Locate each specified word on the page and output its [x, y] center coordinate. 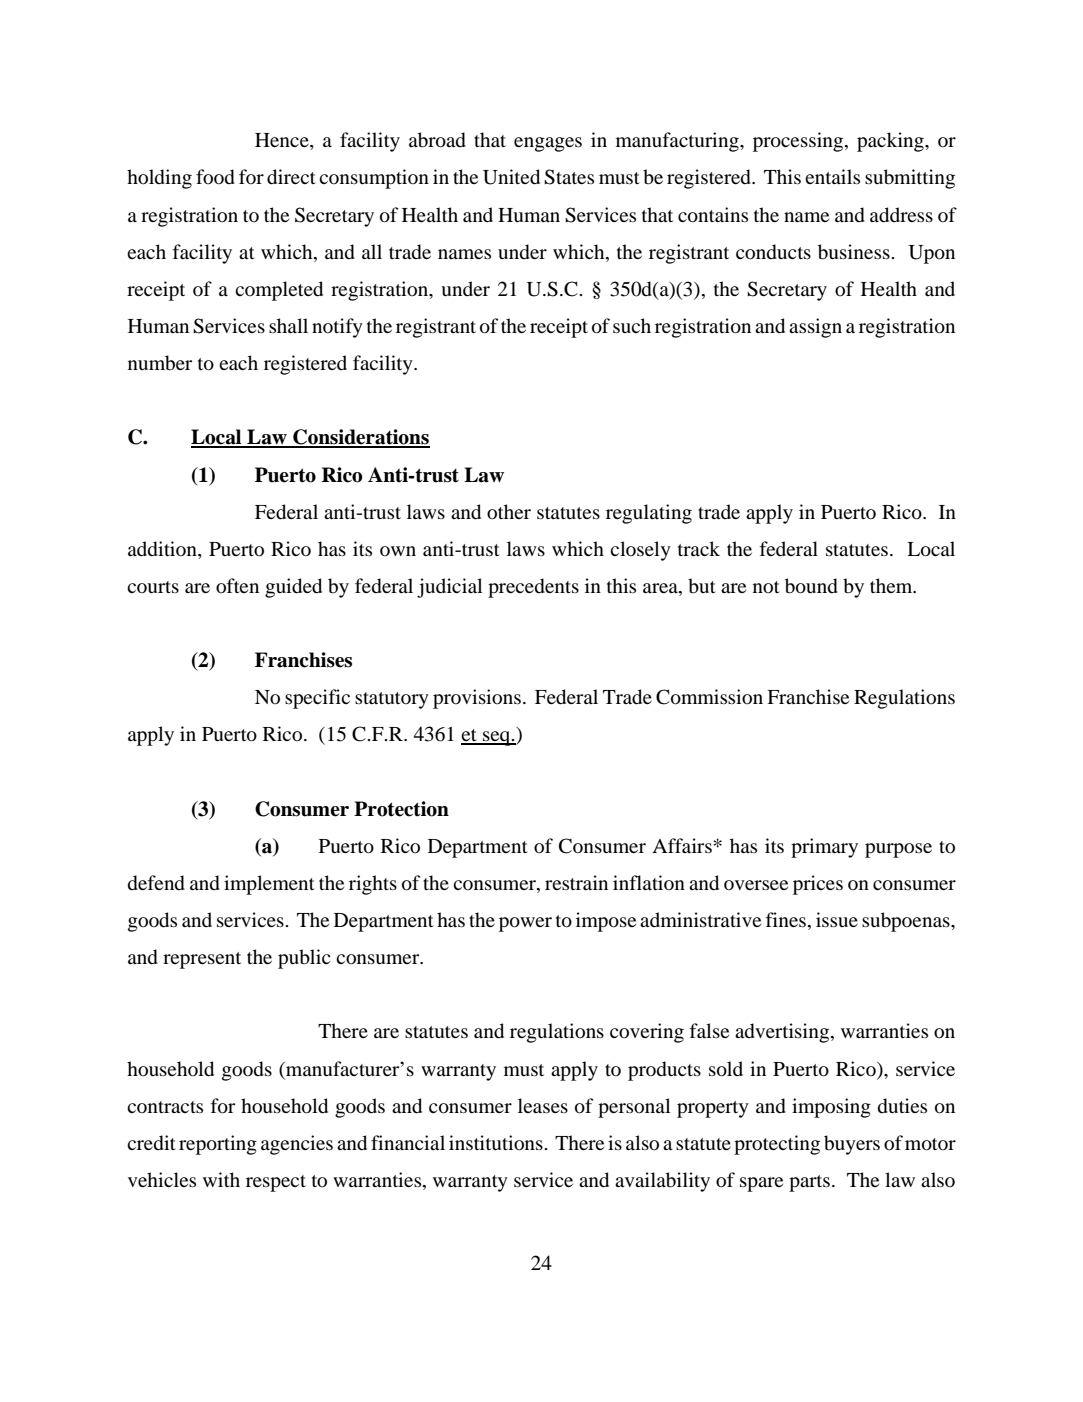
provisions [477, 699]
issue [837, 919]
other [509, 512]
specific [317, 699]
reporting [218, 1145]
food [215, 177]
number [160, 363]
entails [832, 176]
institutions [496, 1143]
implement [269, 885]
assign [815, 328]
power [525, 924]
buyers [852, 1145]
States [569, 177]
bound [811, 586]
